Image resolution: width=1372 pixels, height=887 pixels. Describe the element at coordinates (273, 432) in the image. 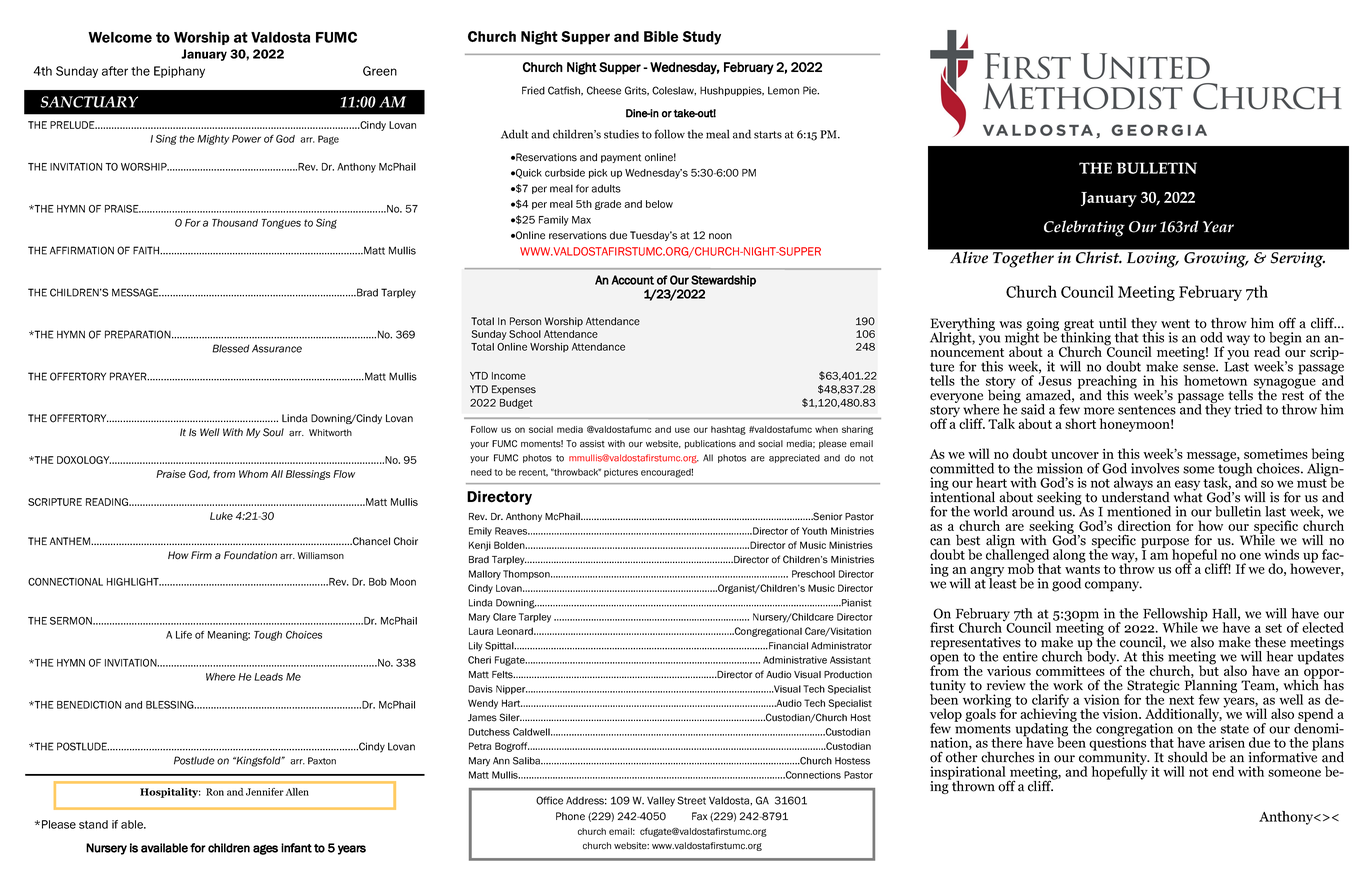

I see `Soul` at that location.
